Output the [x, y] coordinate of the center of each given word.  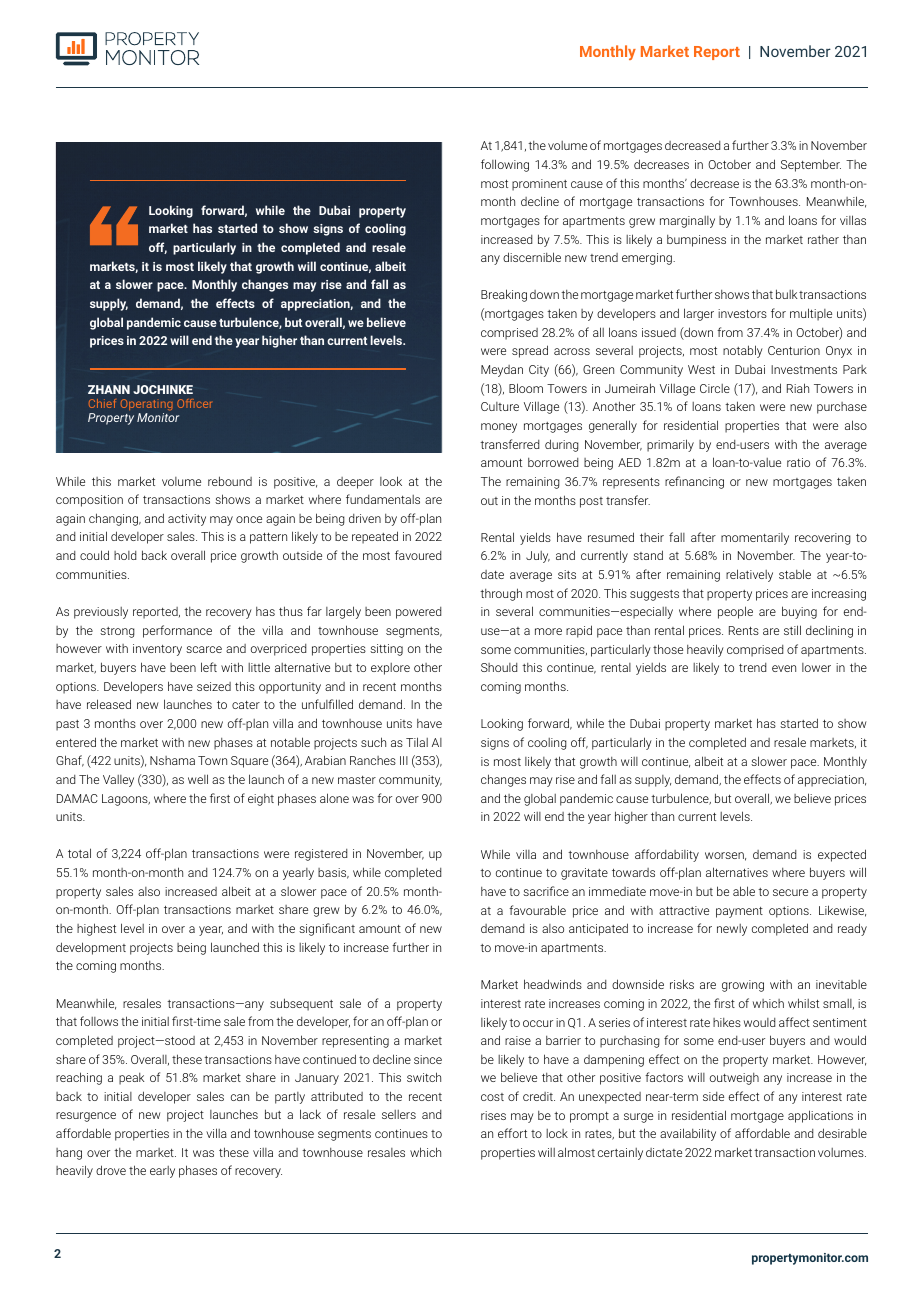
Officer [194, 403]
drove [111, 1170]
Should [499, 667]
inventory [157, 650]
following [505, 165]
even [784, 668]
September [811, 165]
